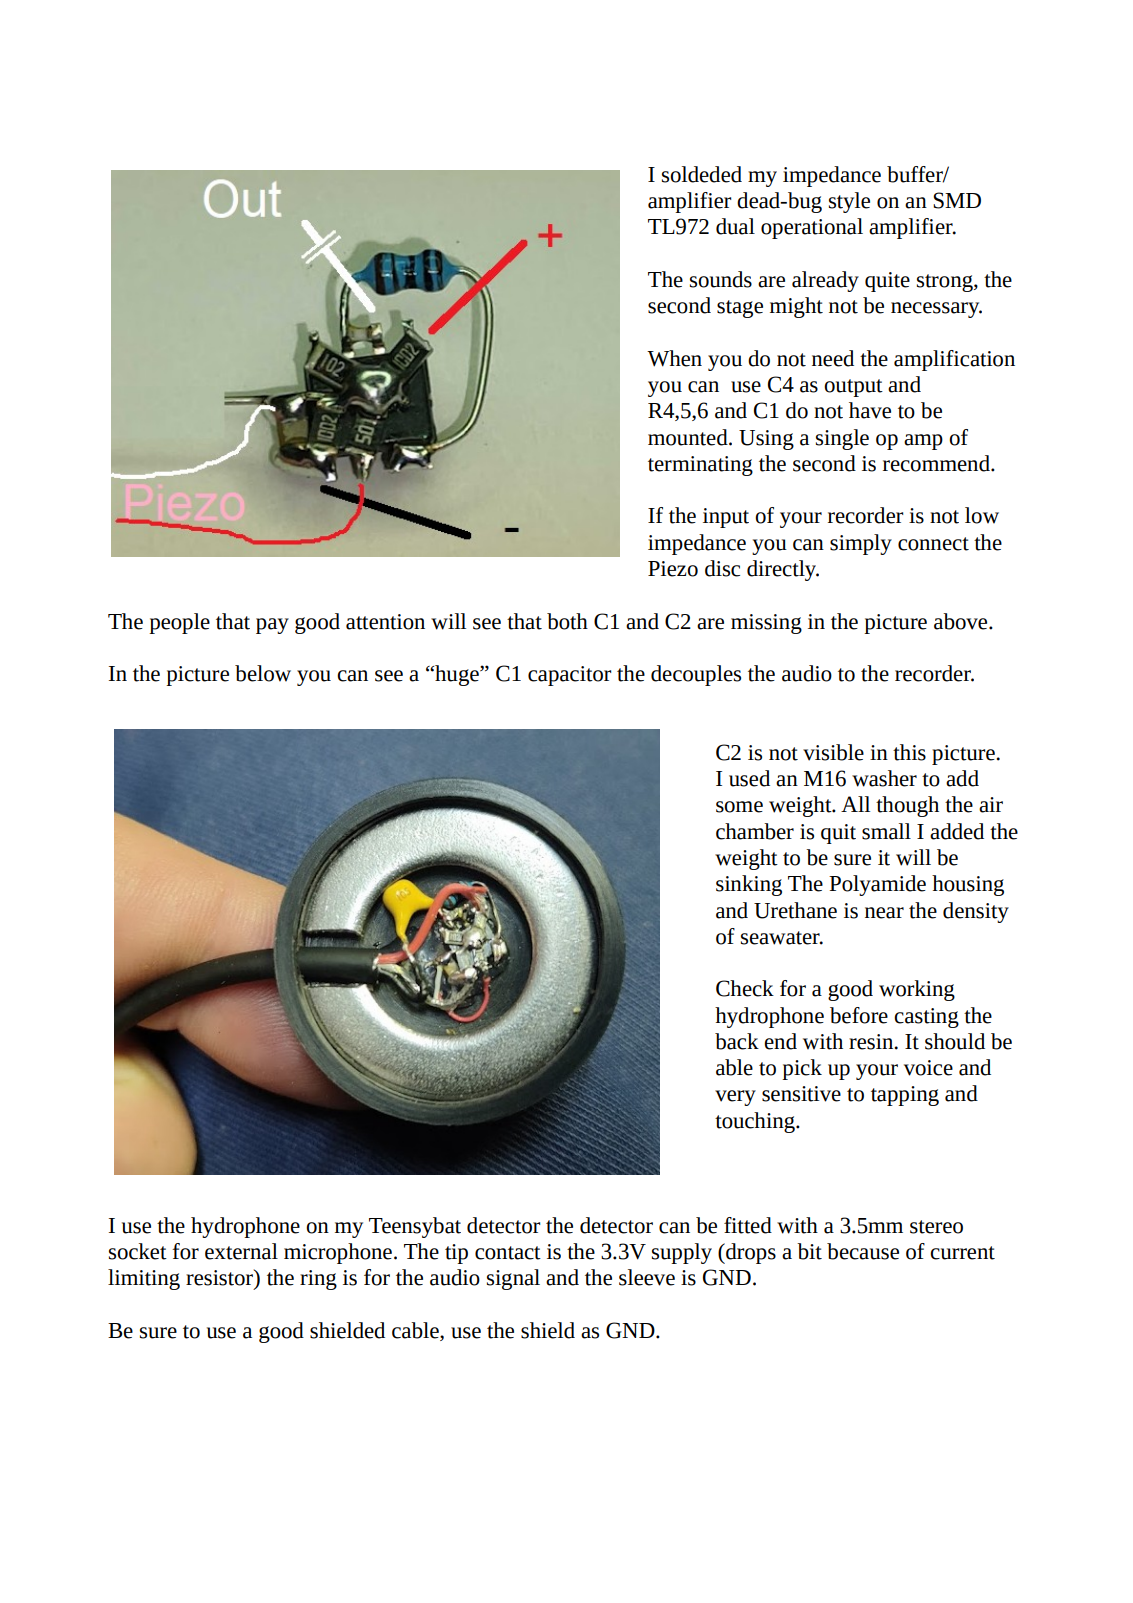 This screenshot has height=1603, width=1133. Describe the element at coordinates (735, 226) in the screenshot. I see `dual` at that location.
